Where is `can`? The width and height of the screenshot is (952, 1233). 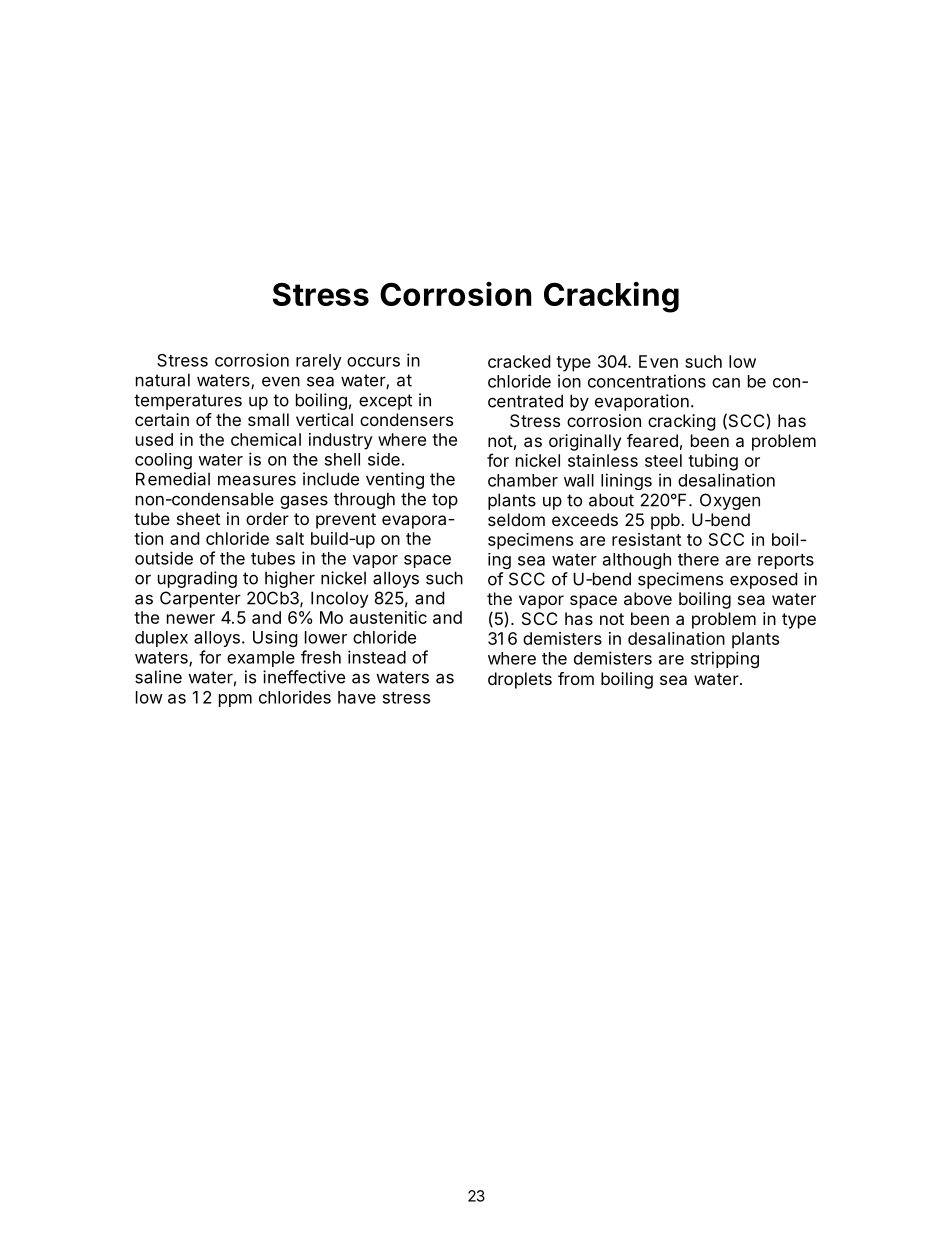
can is located at coordinates (726, 383).
